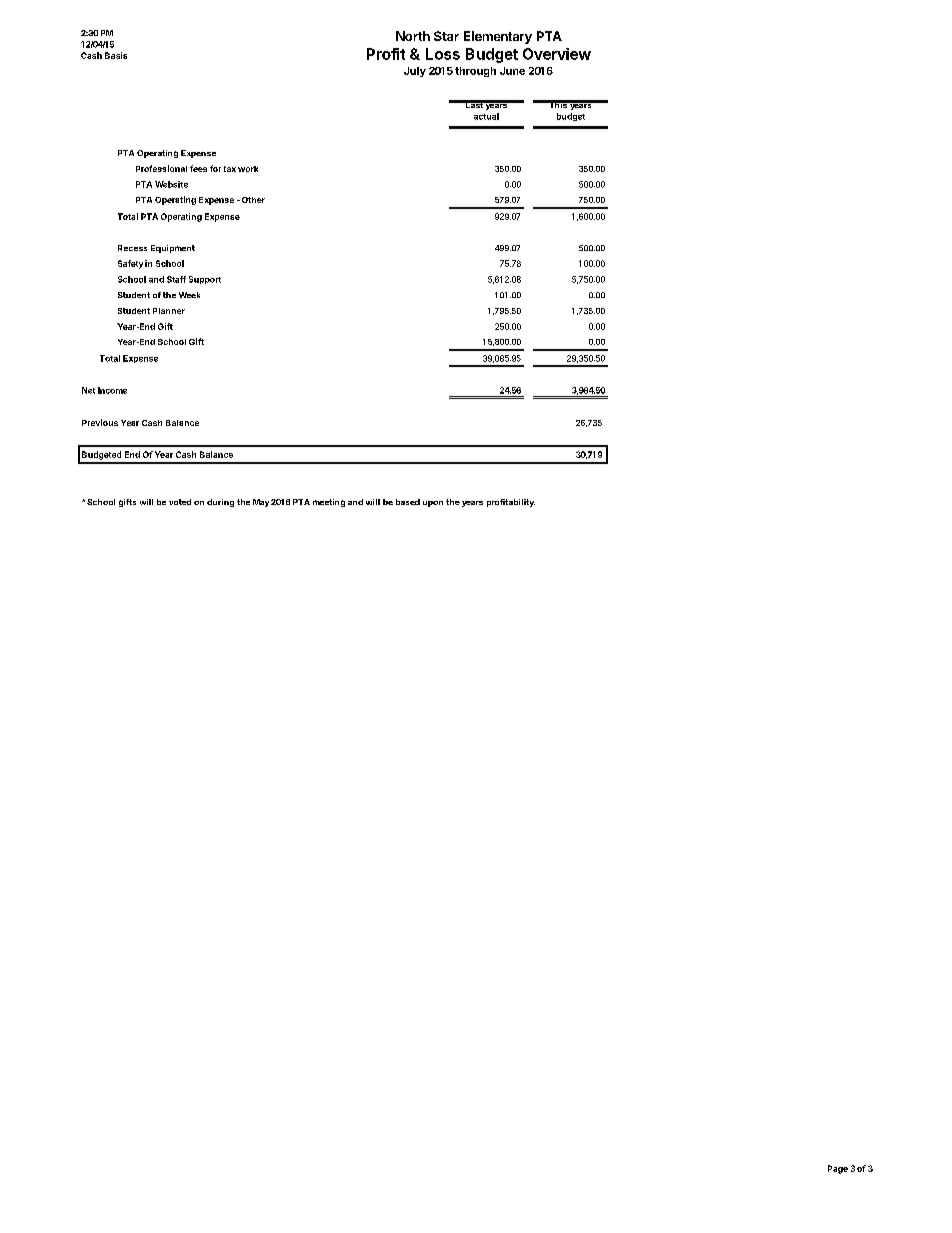  Describe the element at coordinates (180, 502) in the screenshot. I see `voted` at that location.
